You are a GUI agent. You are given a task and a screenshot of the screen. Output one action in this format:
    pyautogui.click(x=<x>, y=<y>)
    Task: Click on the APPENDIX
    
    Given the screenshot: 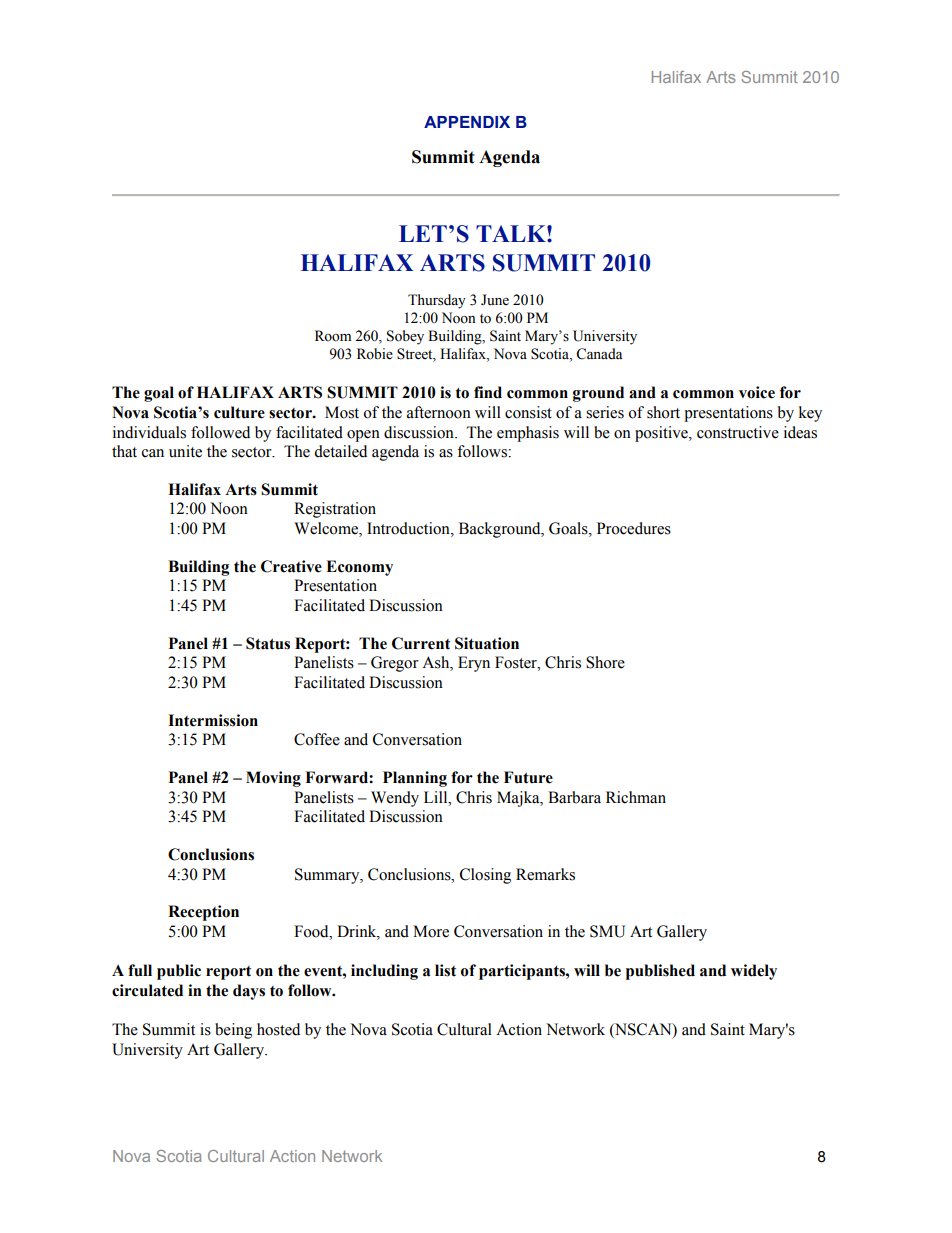 What is the action you would take?
    pyautogui.click(x=467, y=122)
